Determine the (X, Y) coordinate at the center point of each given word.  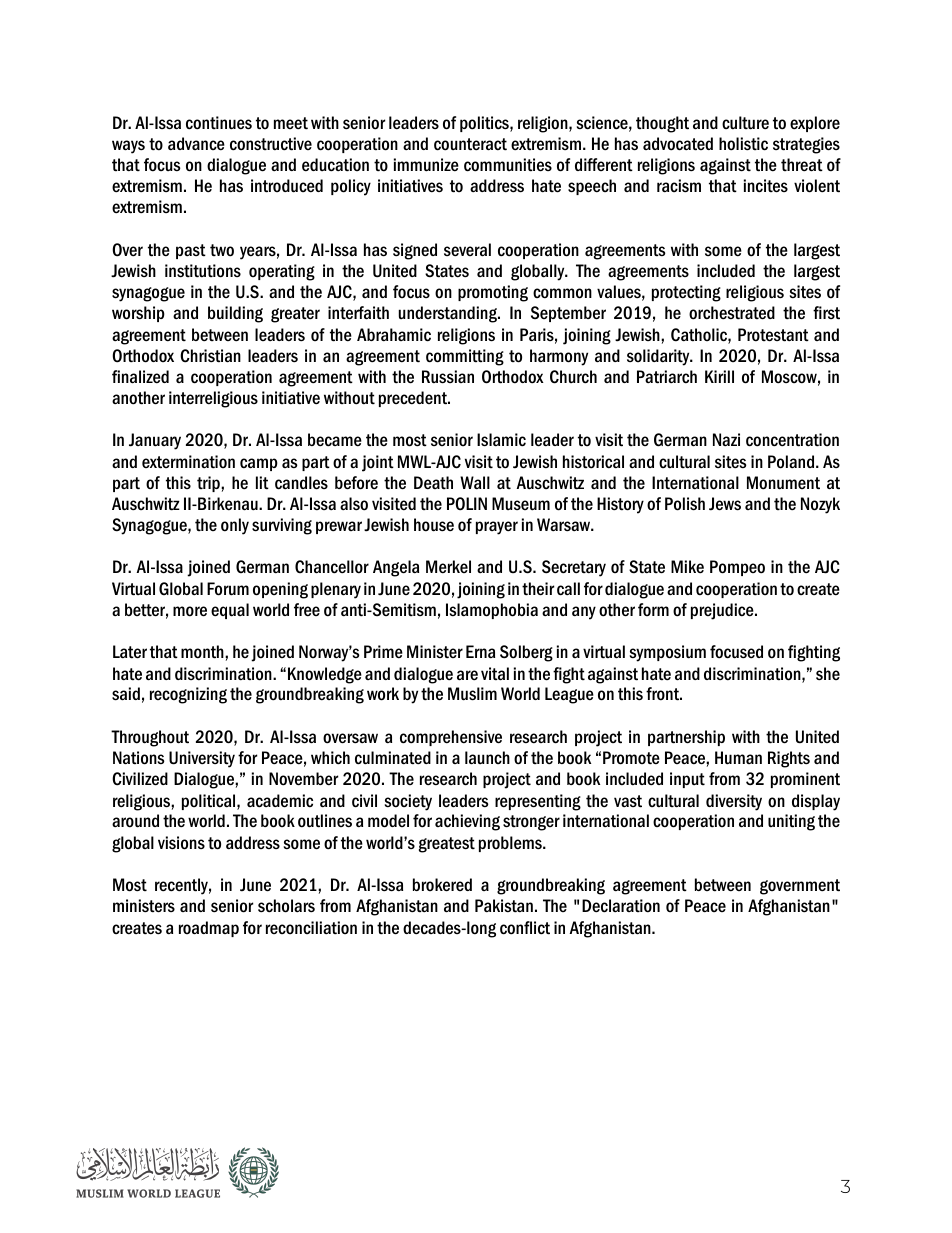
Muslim (472, 694)
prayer (497, 528)
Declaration (621, 906)
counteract (470, 144)
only (235, 526)
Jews (725, 504)
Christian (210, 356)
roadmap (209, 929)
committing (465, 357)
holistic (743, 144)
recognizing (188, 695)
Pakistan (504, 906)
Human (738, 758)
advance (196, 144)
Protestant (773, 335)
